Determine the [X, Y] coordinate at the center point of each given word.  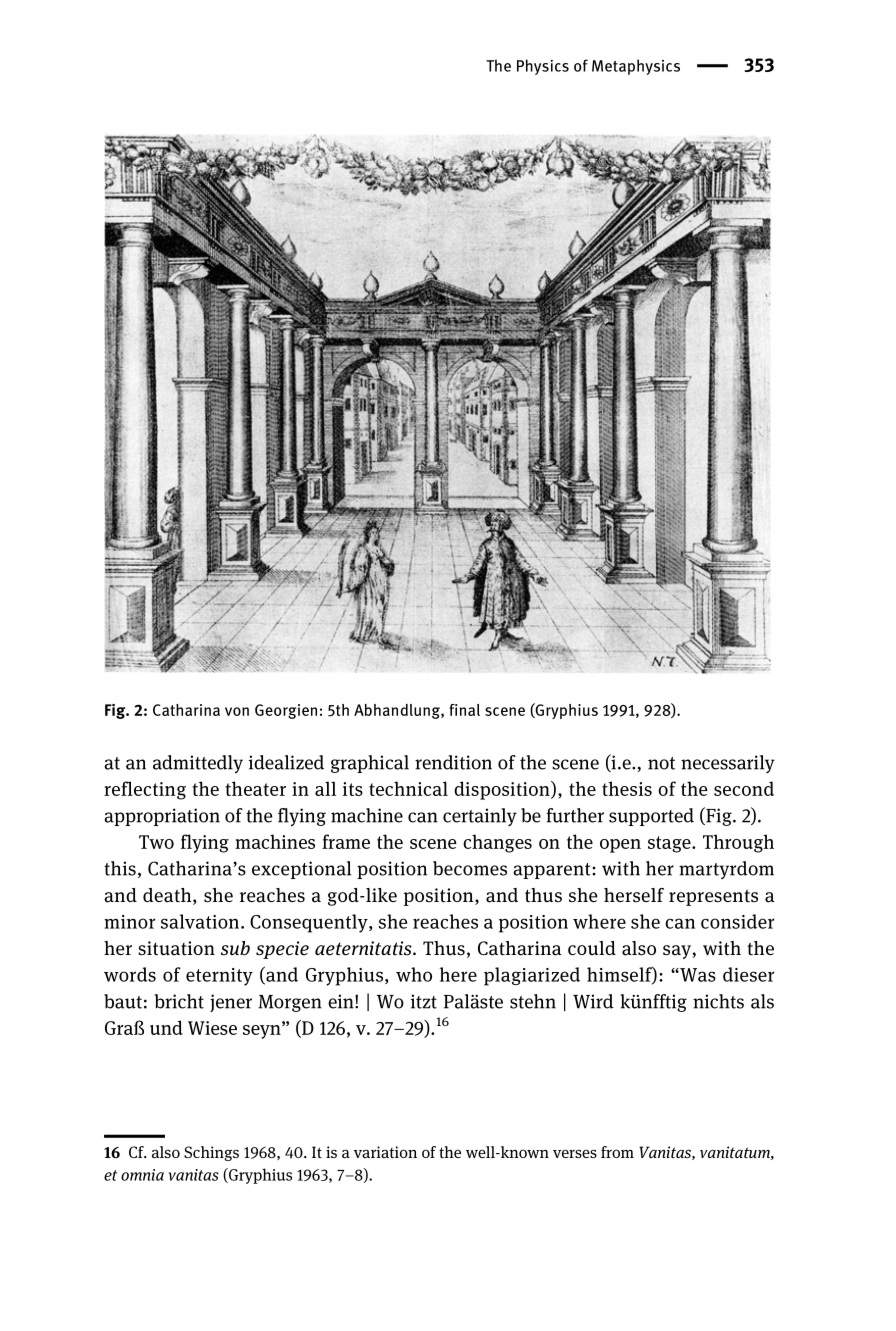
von [237, 711]
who [414, 974]
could [592, 948]
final [464, 710]
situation [176, 948]
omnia [142, 1175]
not [661, 763]
